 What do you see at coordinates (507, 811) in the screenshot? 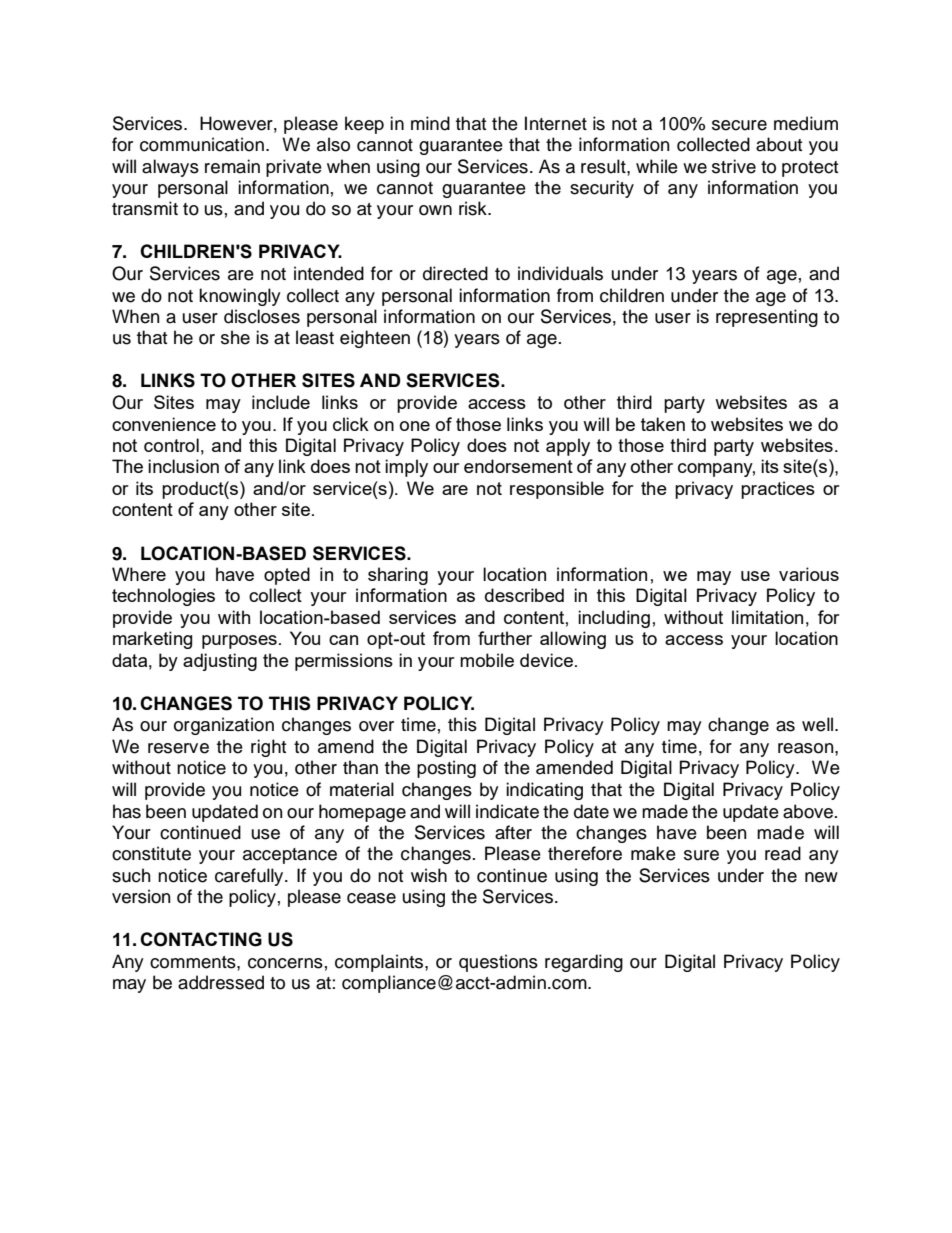
I see `indicate` at bounding box center [507, 811].
